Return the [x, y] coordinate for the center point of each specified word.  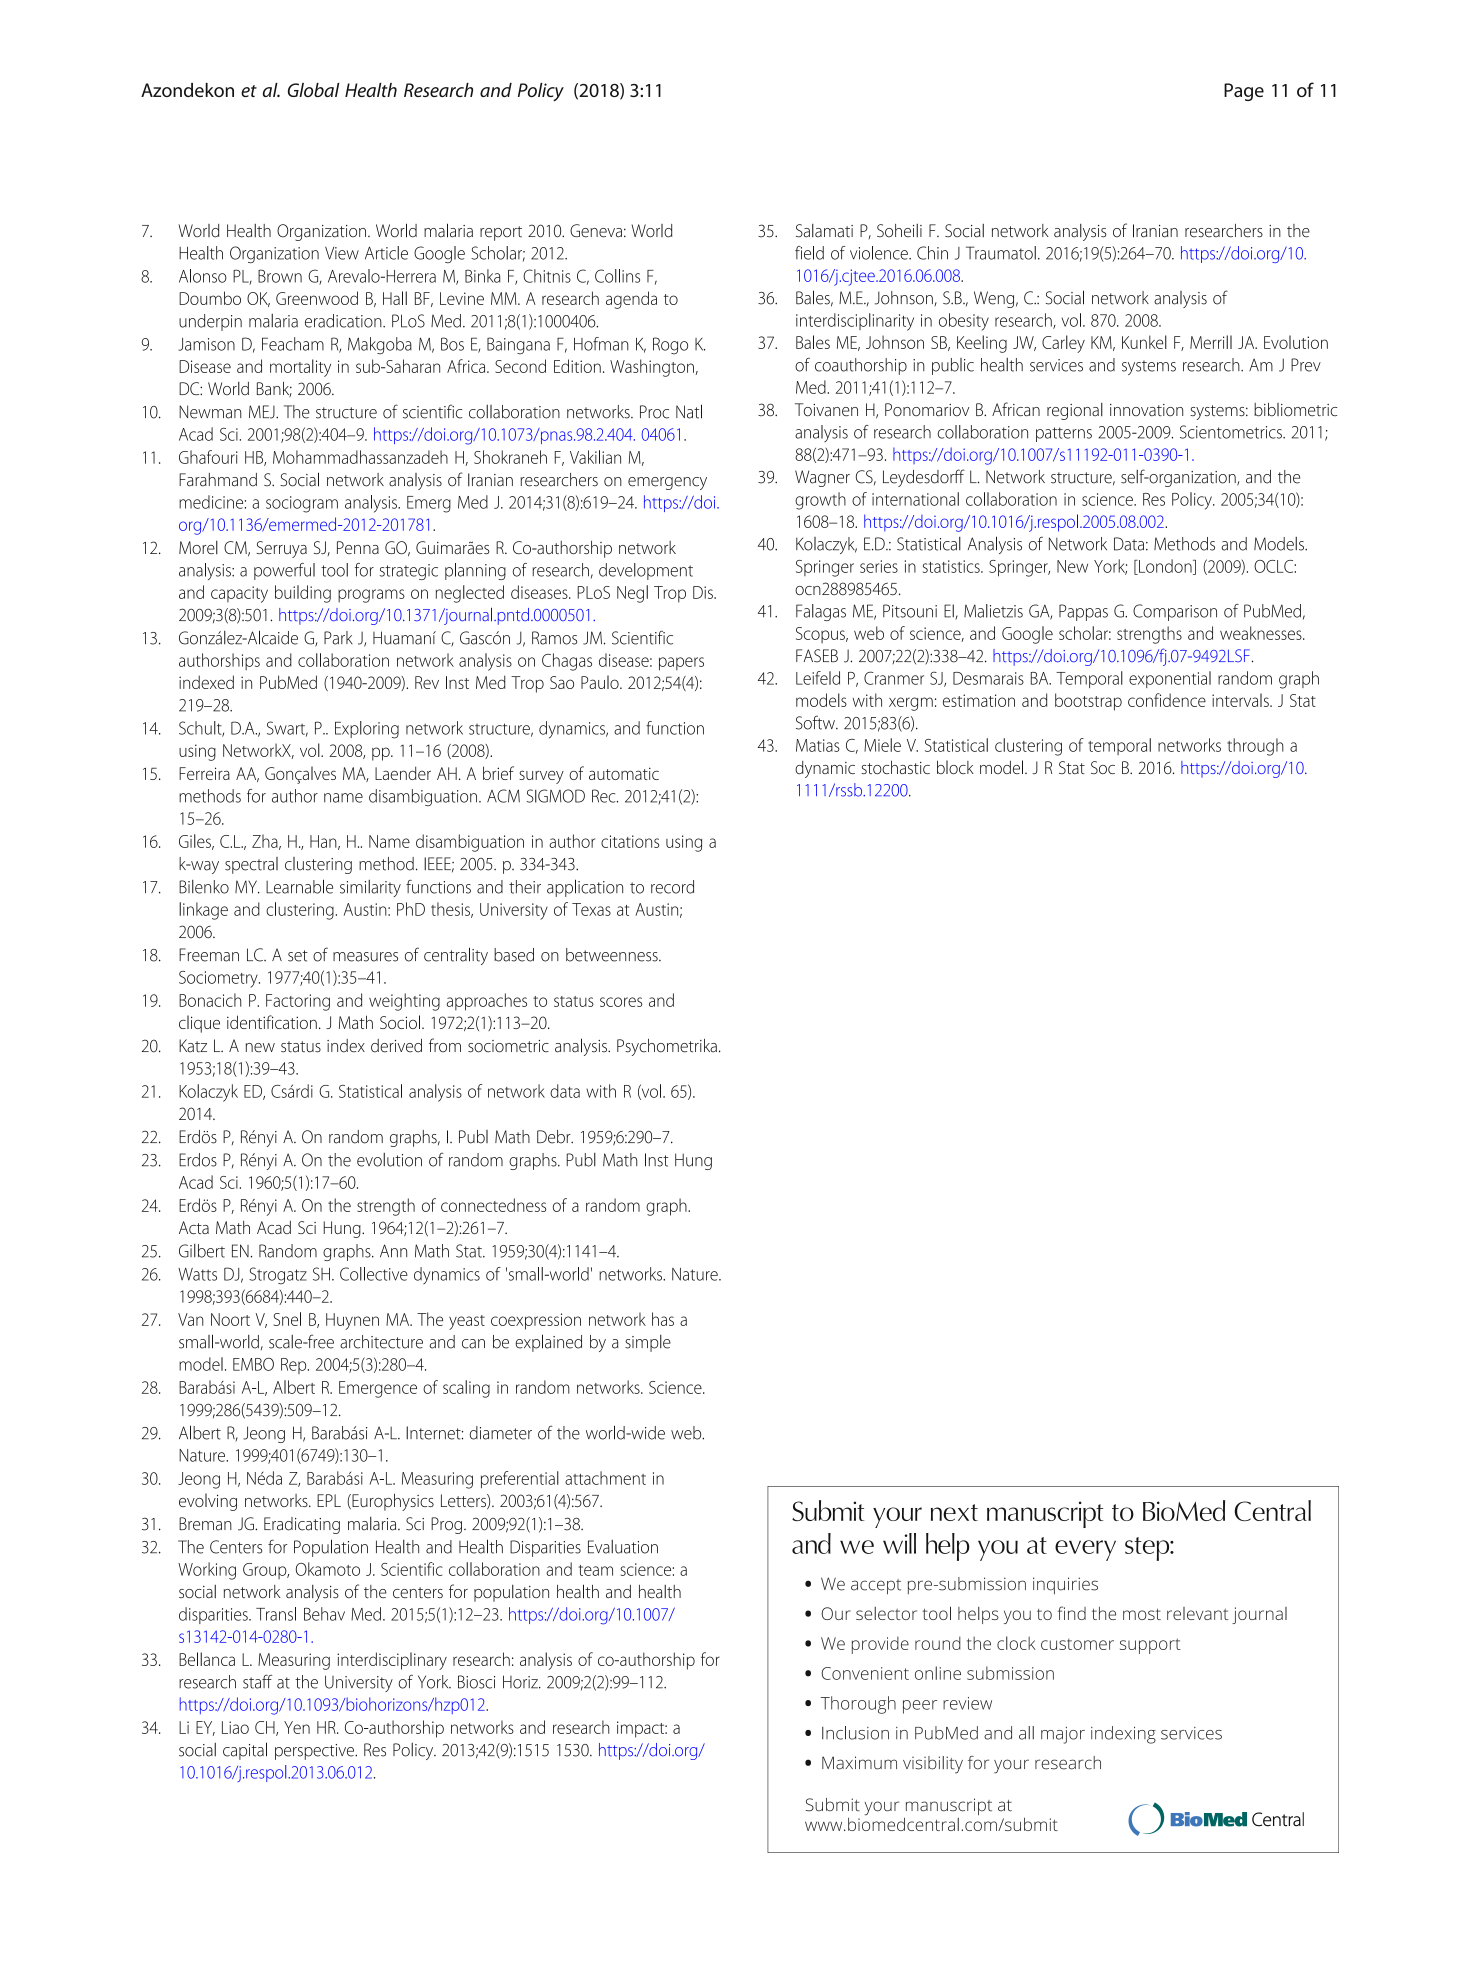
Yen [297, 1727]
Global [313, 90]
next [954, 1512]
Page [1244, 92]
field [809, 253]
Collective [374, 1274]
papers [681, 664]
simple [648, 1343]
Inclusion [855, 1733]
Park [338, 638]
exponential [1170, 679]
